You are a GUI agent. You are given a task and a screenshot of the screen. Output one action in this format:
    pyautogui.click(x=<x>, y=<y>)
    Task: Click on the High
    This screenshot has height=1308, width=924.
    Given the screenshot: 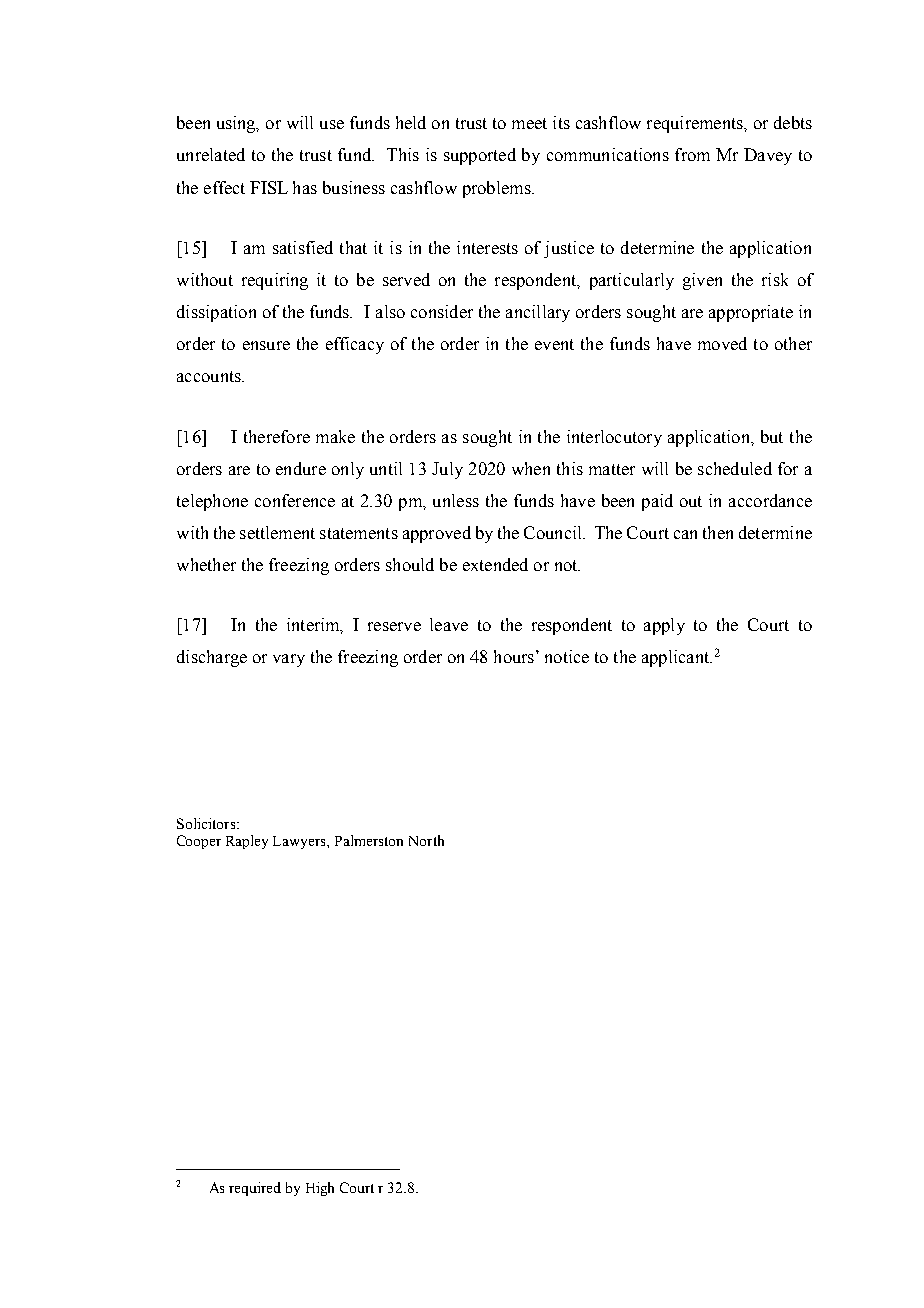 What is the action you would take?
    pyautogui.click(x=320, y=1189)
